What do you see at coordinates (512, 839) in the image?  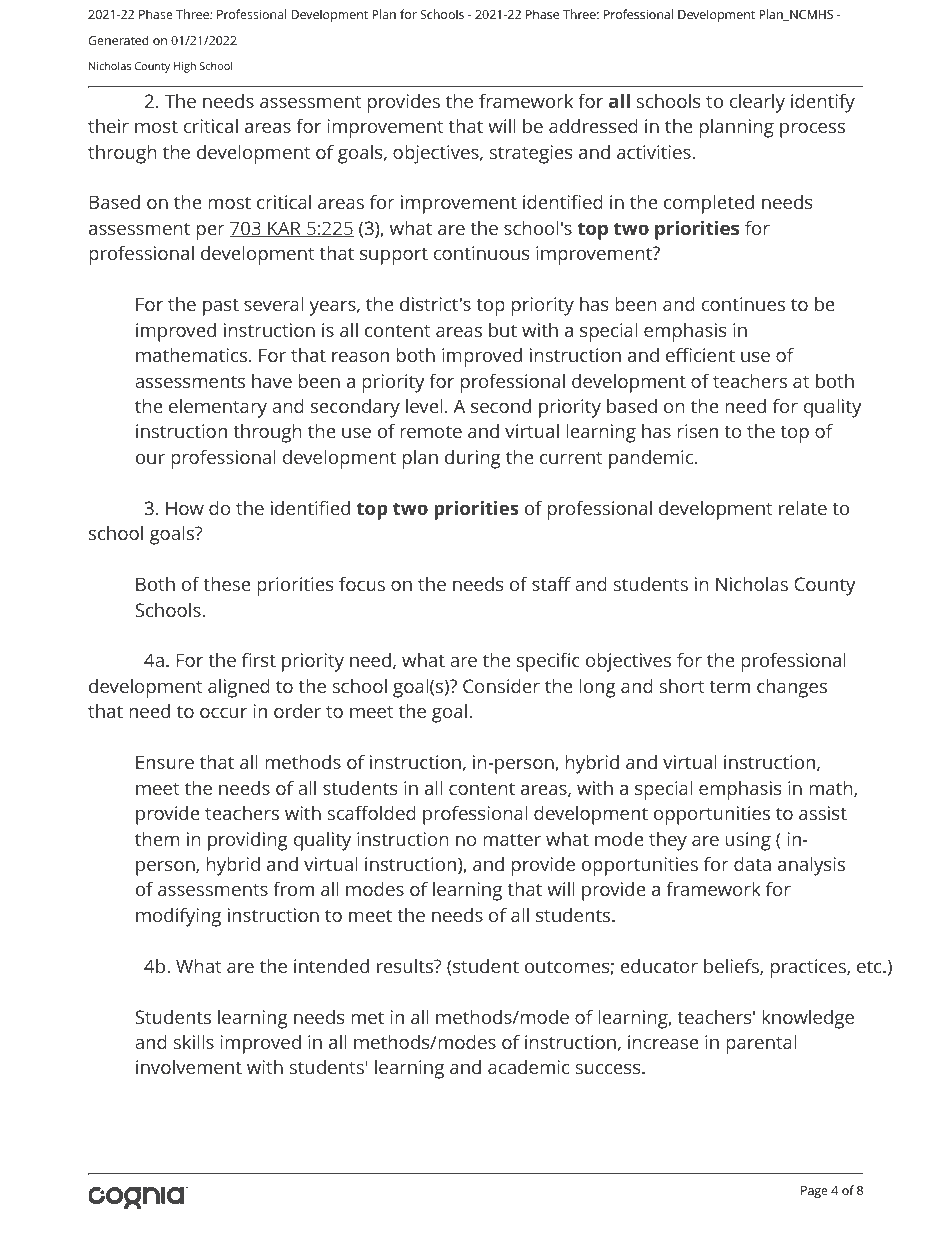 I see `matter` at bounding box center [512, 839].
